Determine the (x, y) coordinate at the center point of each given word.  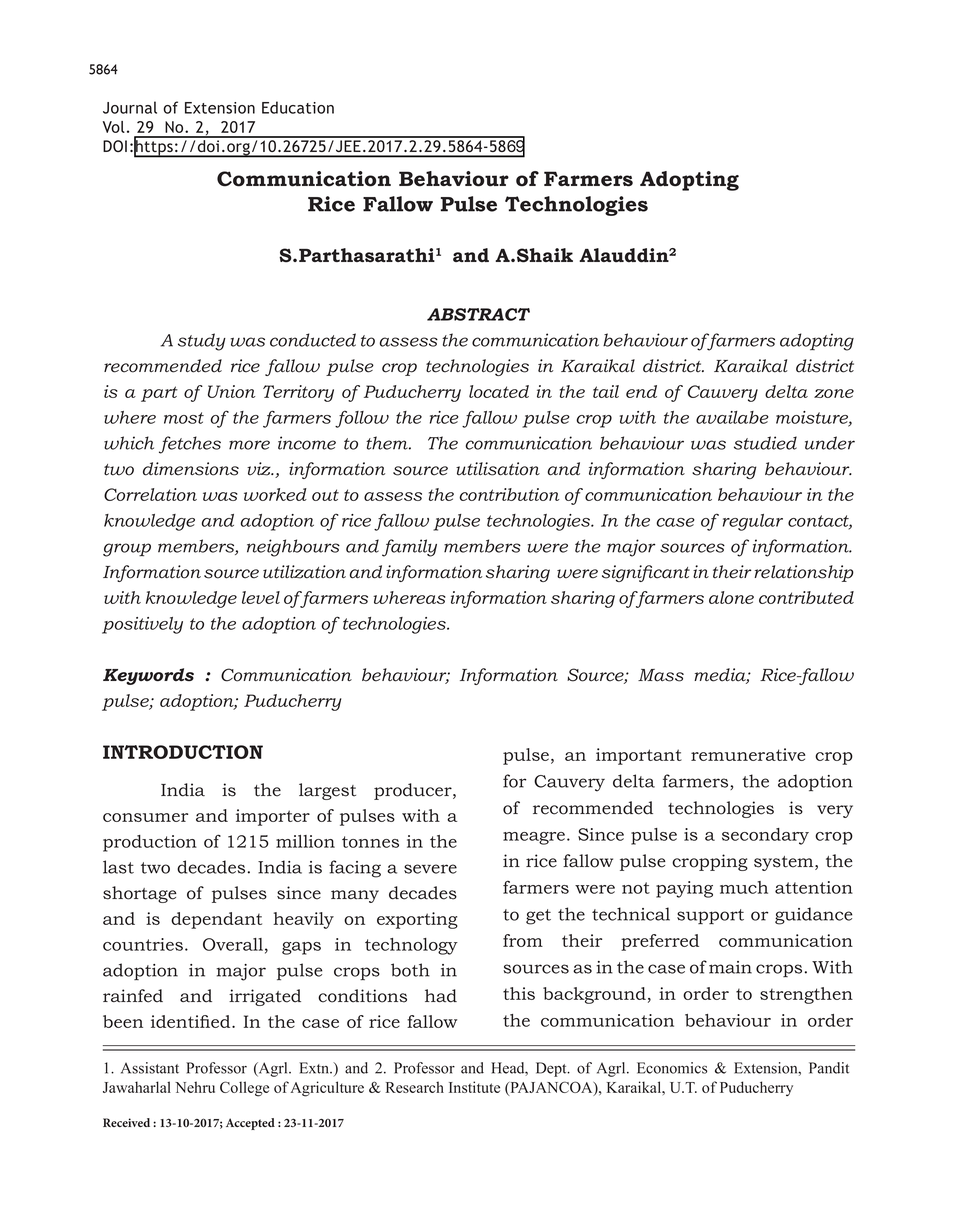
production (150, 843)
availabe (732, 417)
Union (231, 391)
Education (298, 107)
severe (430, 869)
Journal (130, 107)
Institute (474, 1087)
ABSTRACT (478, 314)
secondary (765, 836)
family (409, 548)
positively (142, 625)
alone (731, 597)
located (499, 391)
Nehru (195, 1087)
